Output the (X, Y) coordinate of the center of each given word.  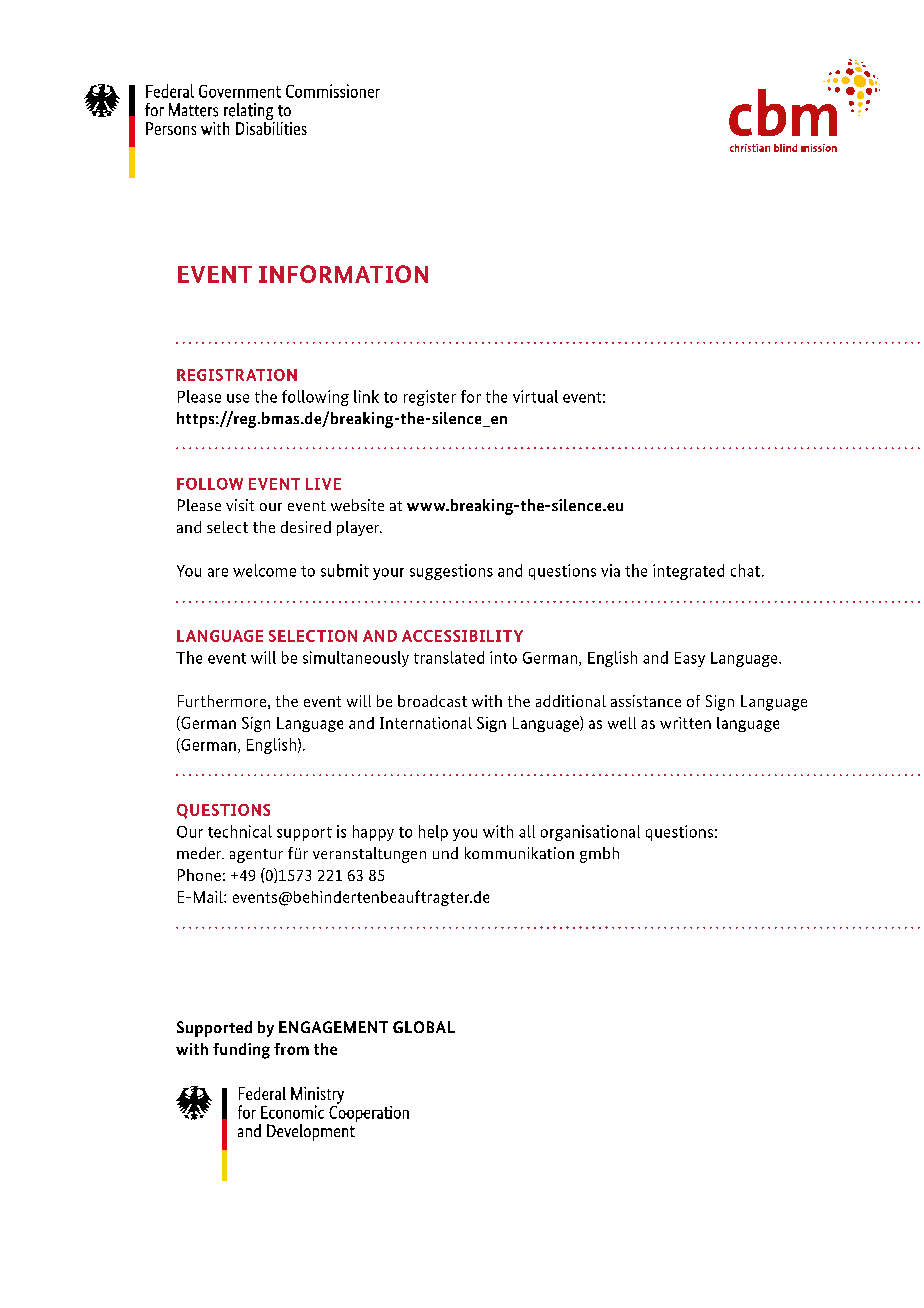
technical (240, 831)
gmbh (599, 855)
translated (449, 657)
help (433, 833)
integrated (688, 572)
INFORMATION (343, 274)
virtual (535, 396)
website (357, 505)
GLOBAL (424, 1027)
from (291, 1049)
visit (240, 505)
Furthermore (222, 701)
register (430, 398)
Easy (690, 659)
